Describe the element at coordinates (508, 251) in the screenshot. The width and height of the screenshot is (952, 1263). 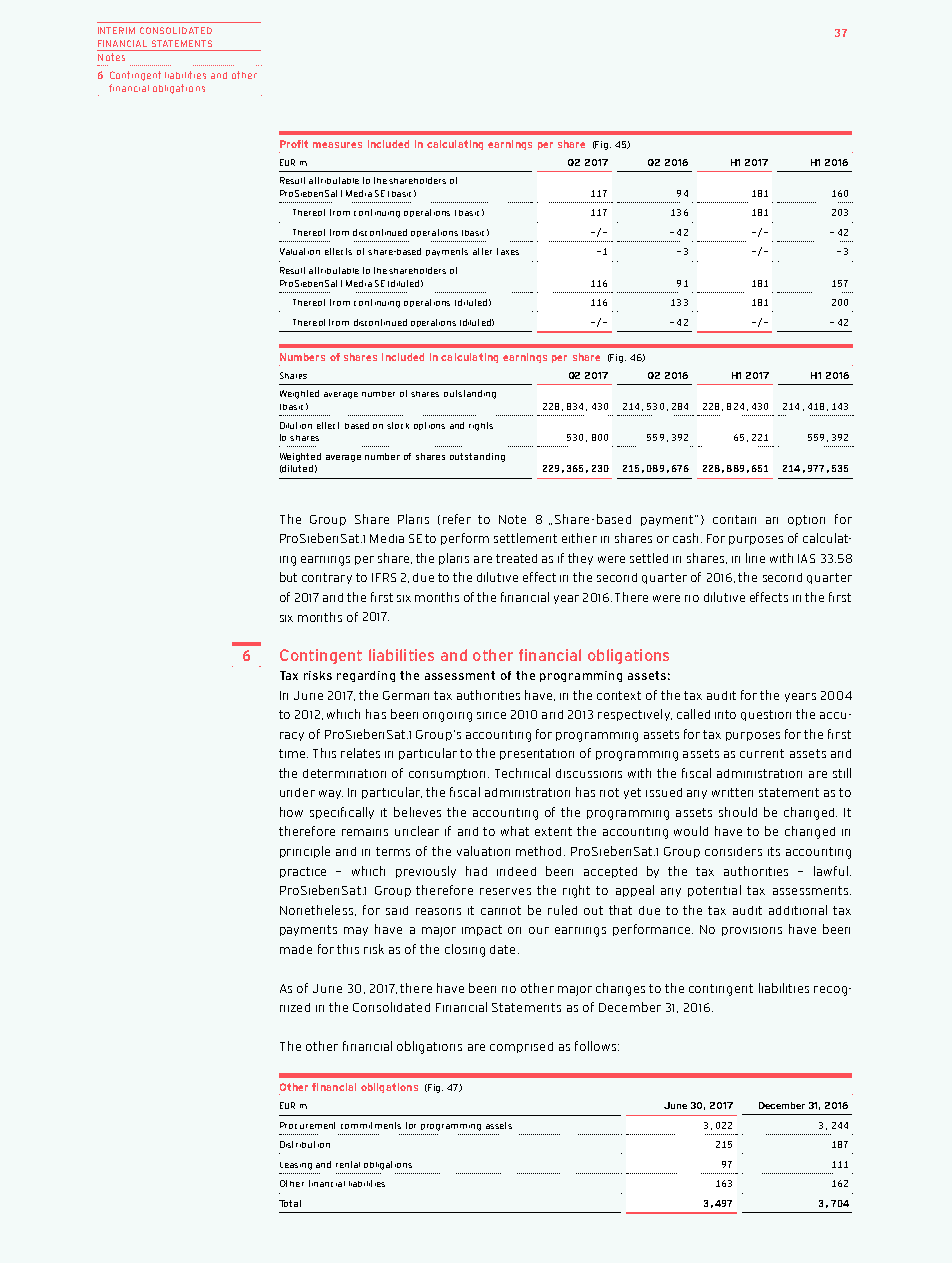
I see `taxes` at that location.
